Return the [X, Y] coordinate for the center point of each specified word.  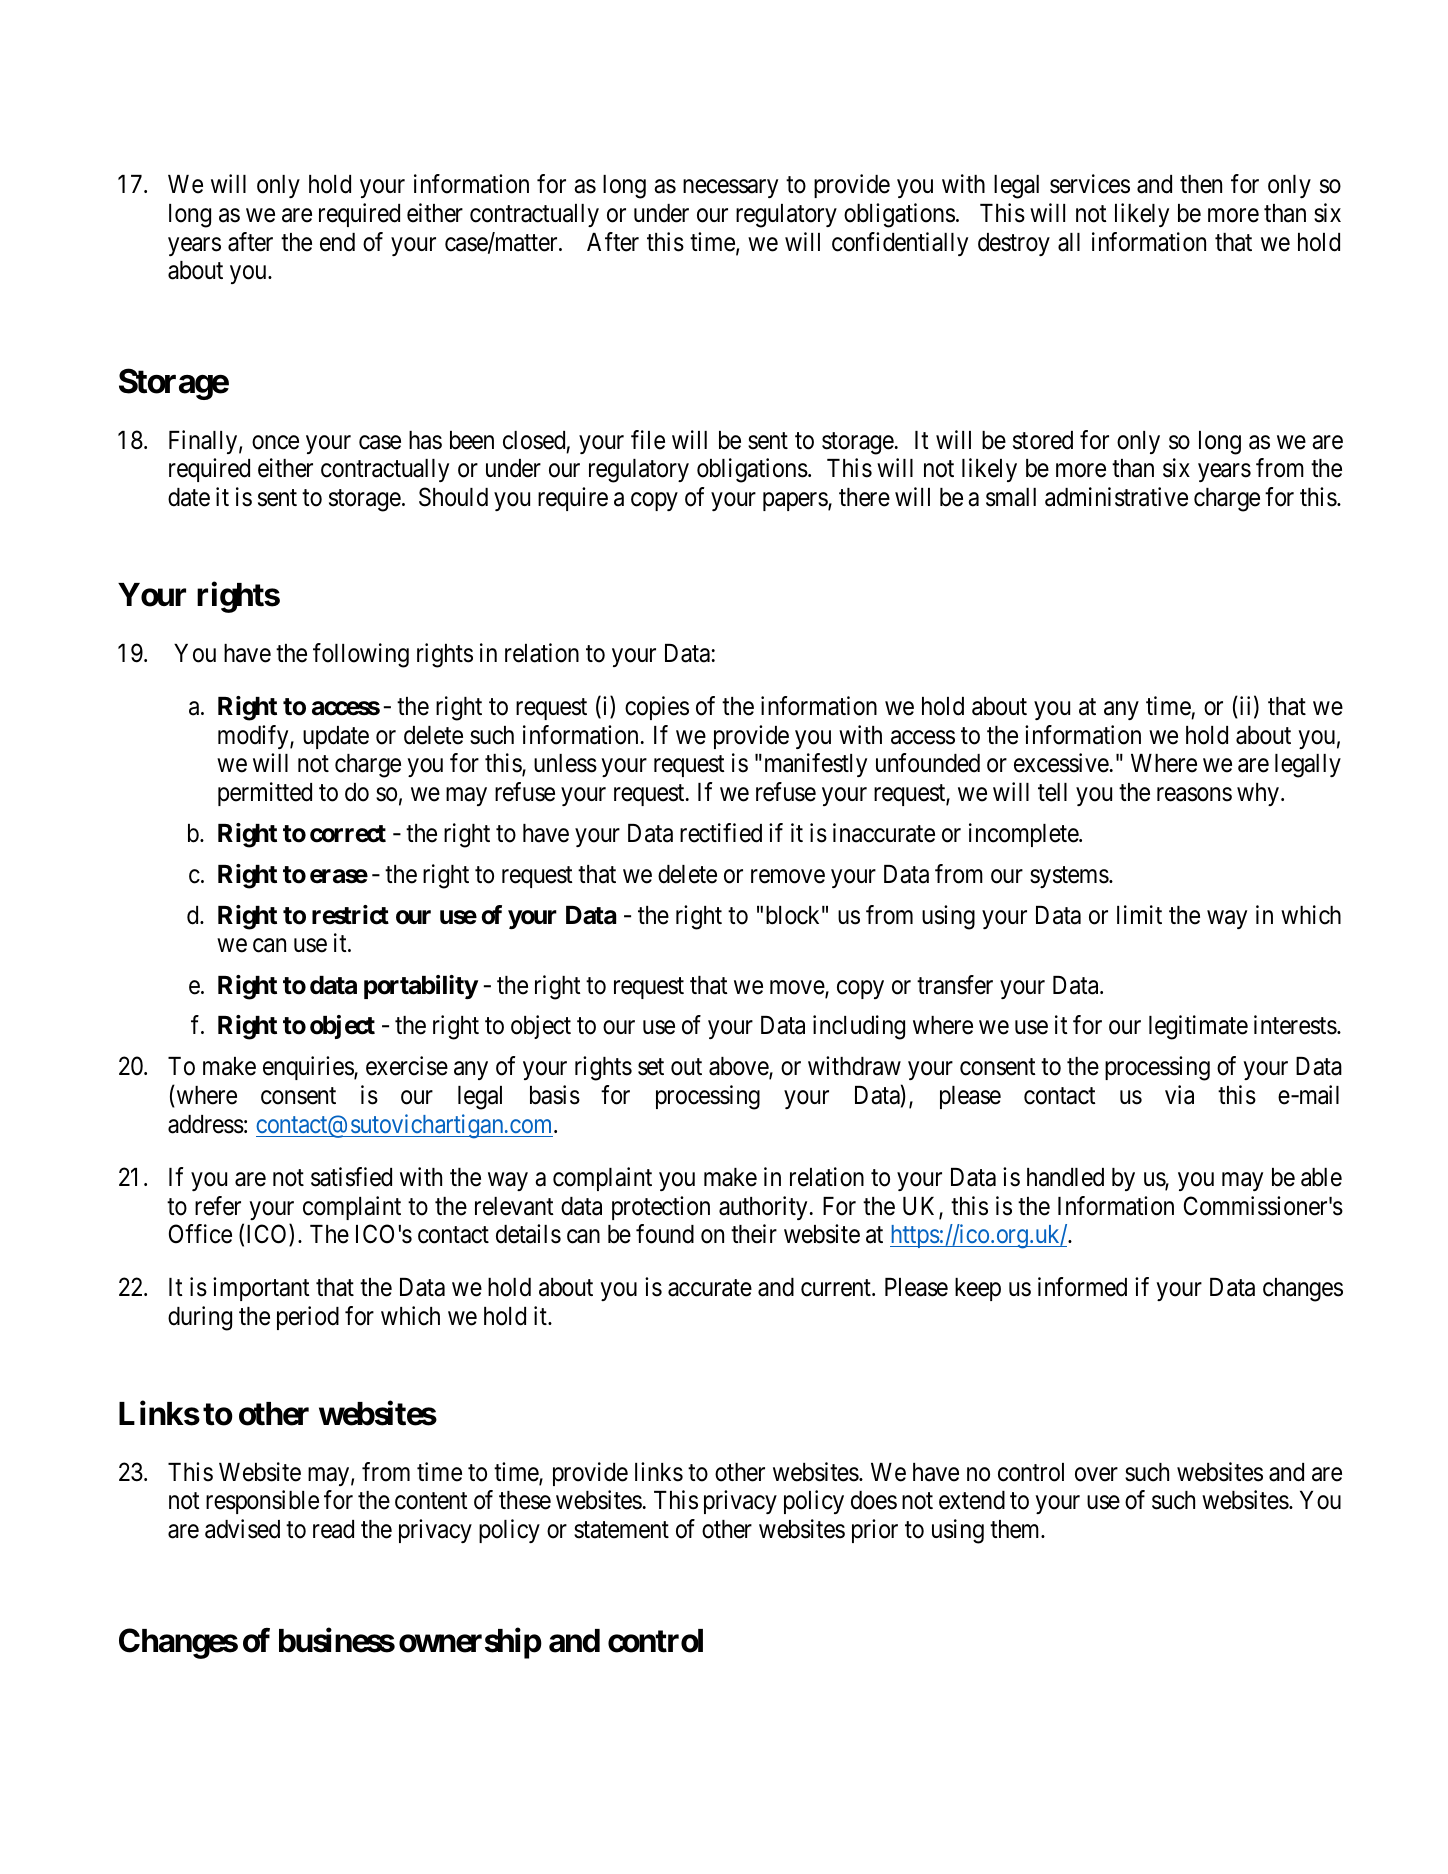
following [361, 655]
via [1179, 1095]
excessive [1061, 763]
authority [763, 1208]
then [1201, 184]
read [333, 1529]
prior [875, 1531]
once [275, 442]
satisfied [351, 1177]
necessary [730, 189]
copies [657, 708]
